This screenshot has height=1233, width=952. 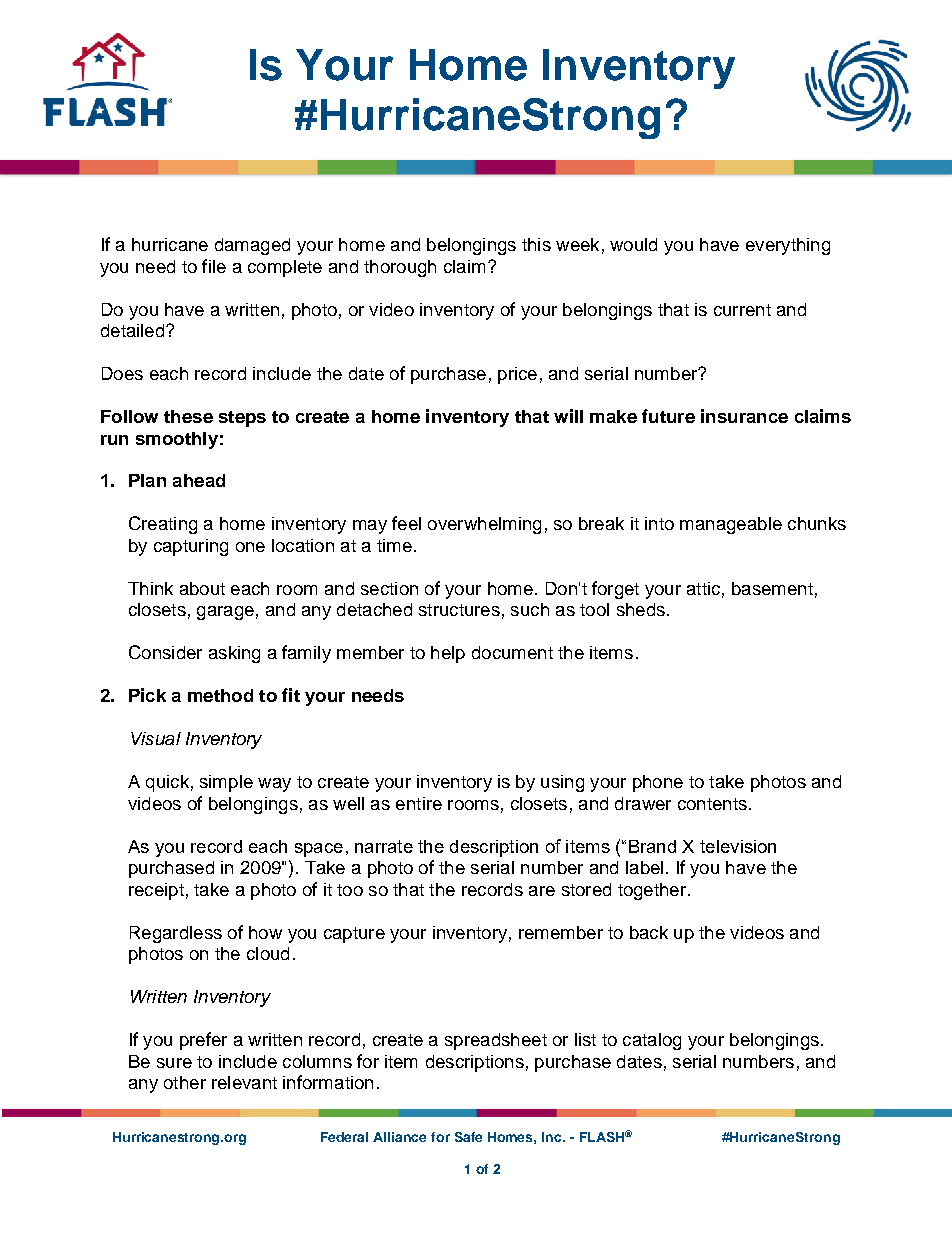 I want to click on catalog, so click(x=652, y=1041).
